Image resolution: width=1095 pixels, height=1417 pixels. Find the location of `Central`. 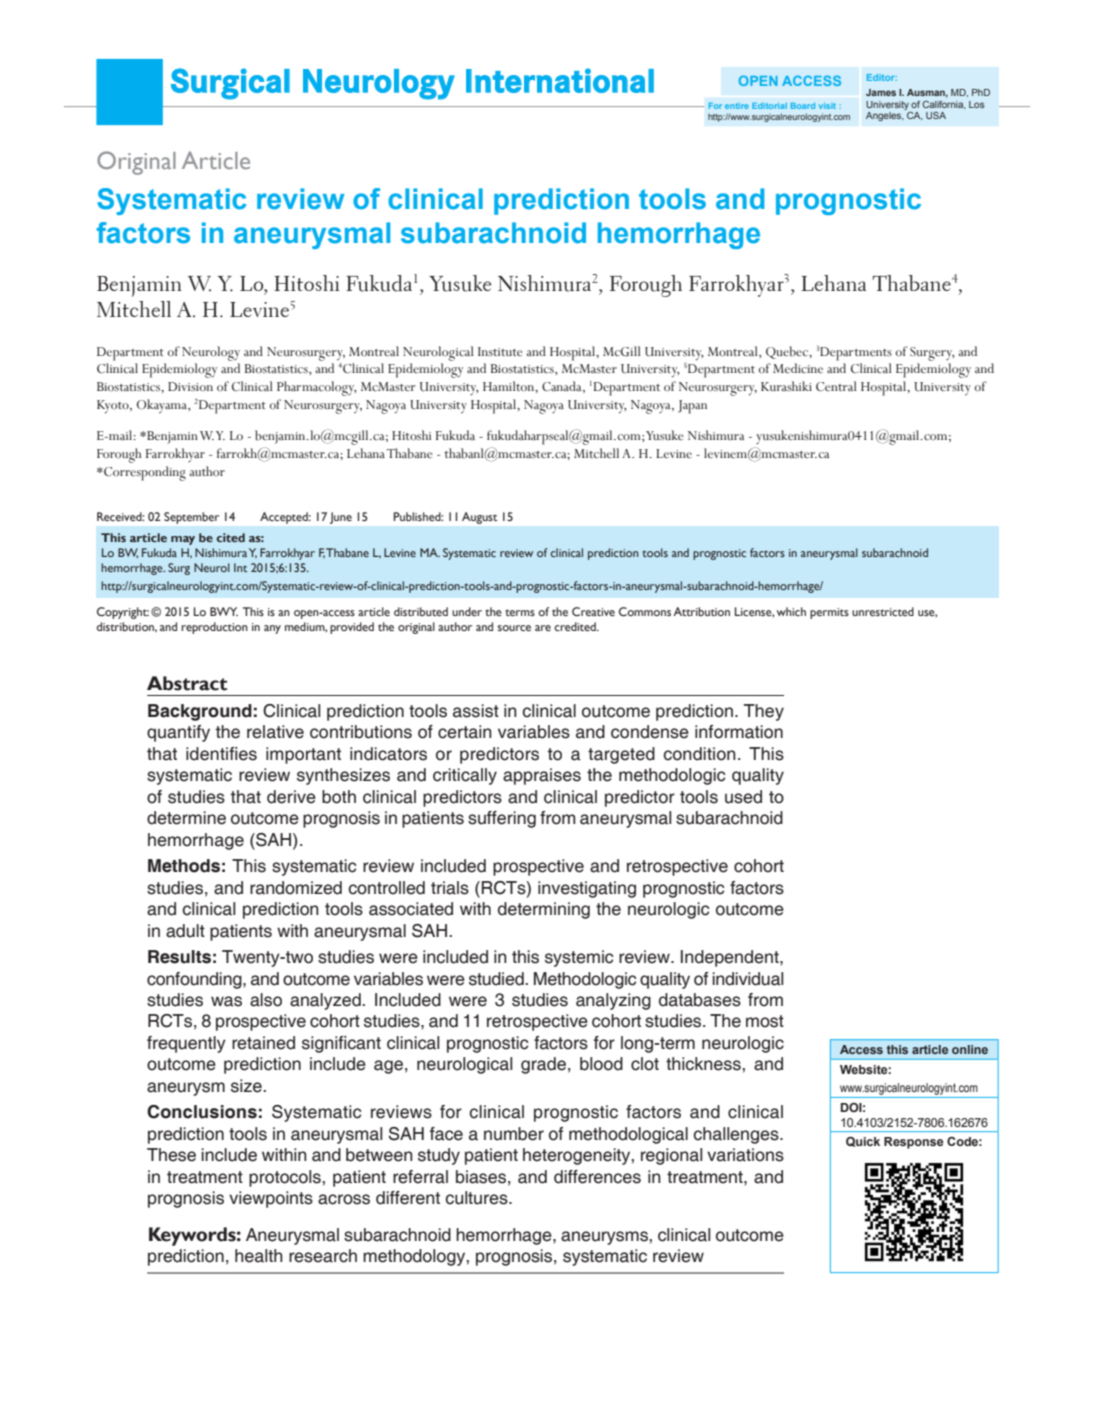

Central is located at coordinates (836, 386).
